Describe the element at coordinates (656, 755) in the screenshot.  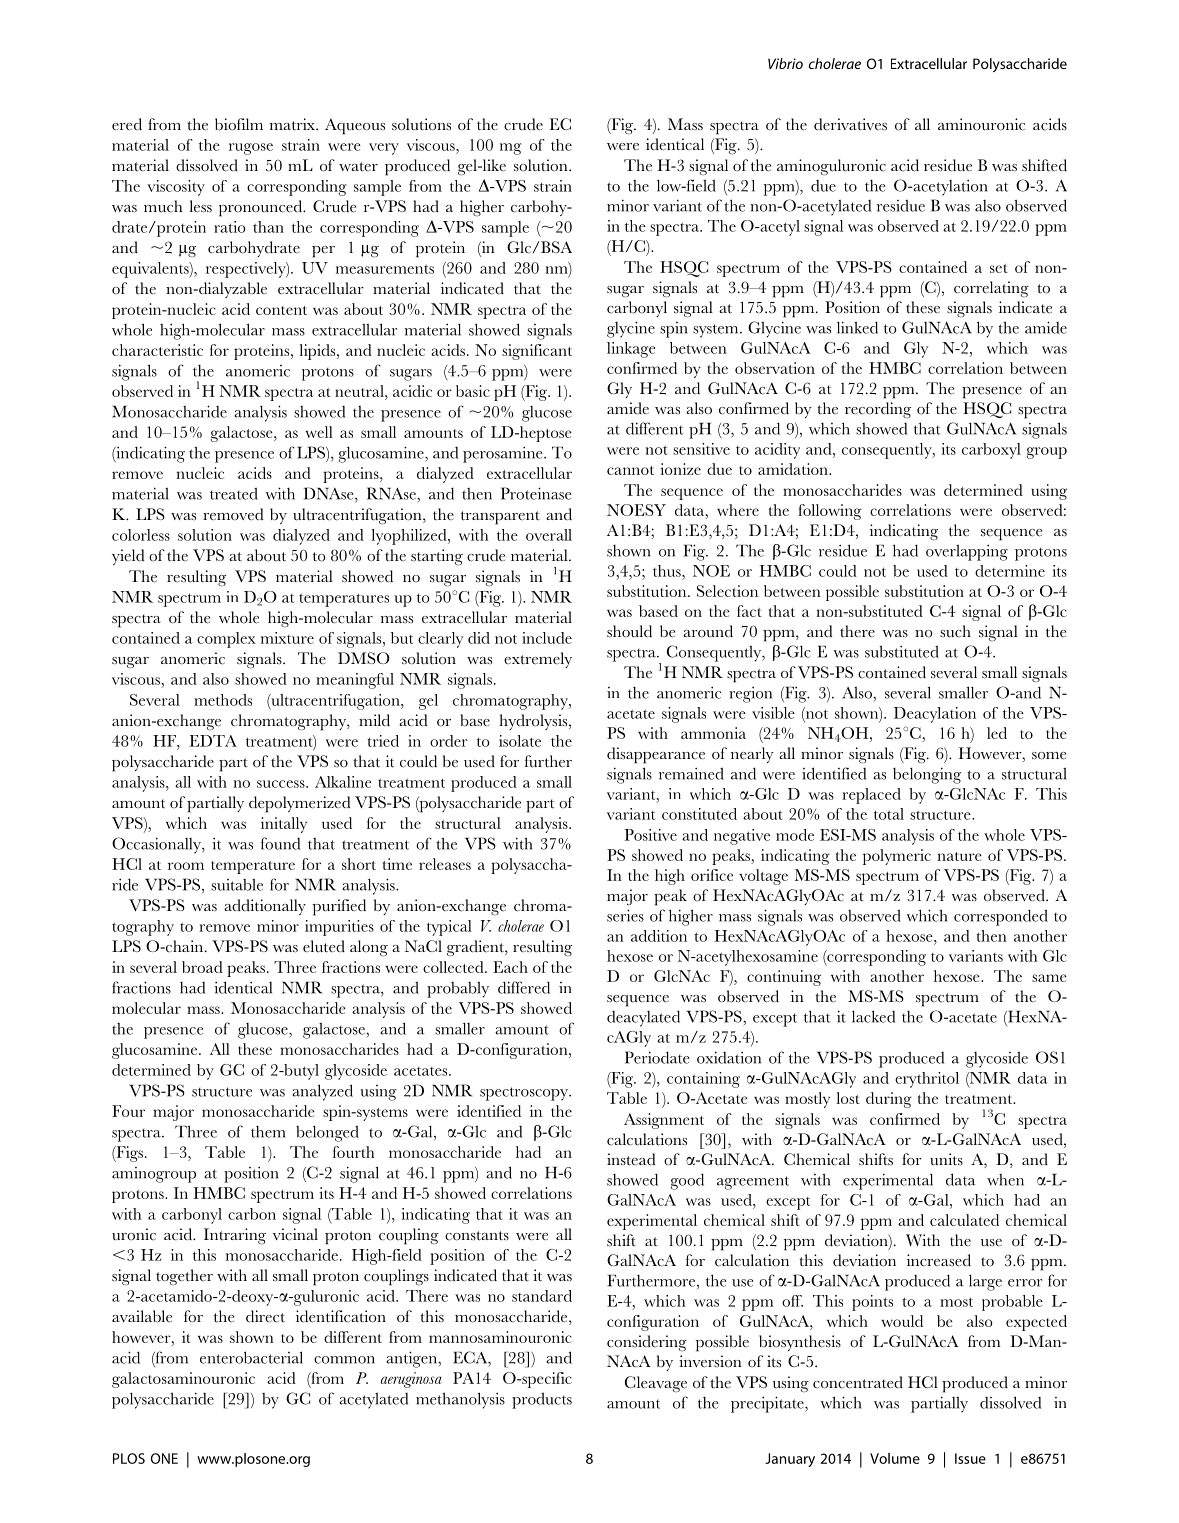
I see `disappearance` at that location.
